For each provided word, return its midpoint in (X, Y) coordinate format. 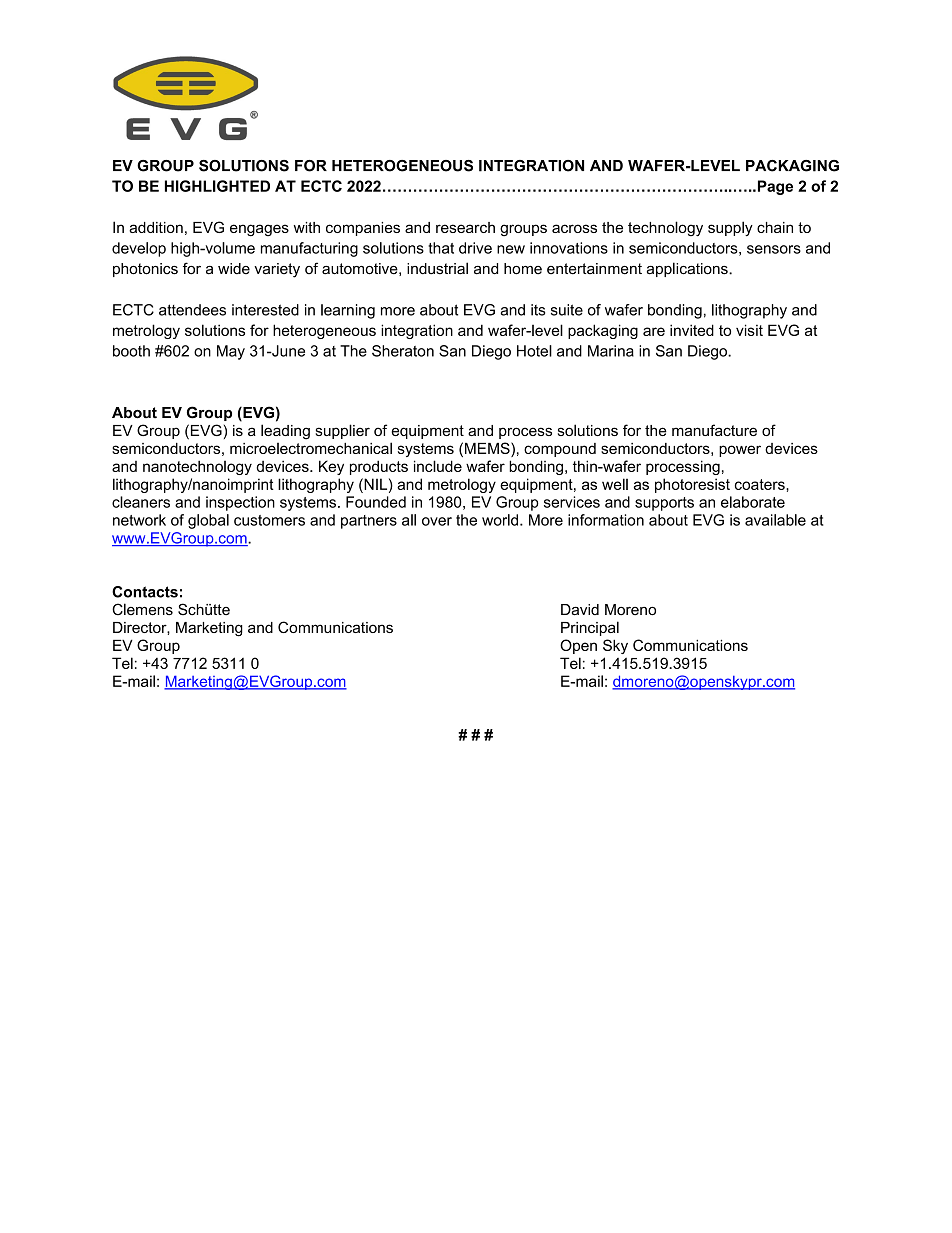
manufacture (714, 430)
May (231, 352)
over (437, 521)
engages (259, 230)
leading (285, 432)
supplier (342, 431)
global (208, 521)
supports (664, 504)
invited (692, 330)
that (441, 248)
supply (730, 228)
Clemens (142, 609)
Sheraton (403, 351)
